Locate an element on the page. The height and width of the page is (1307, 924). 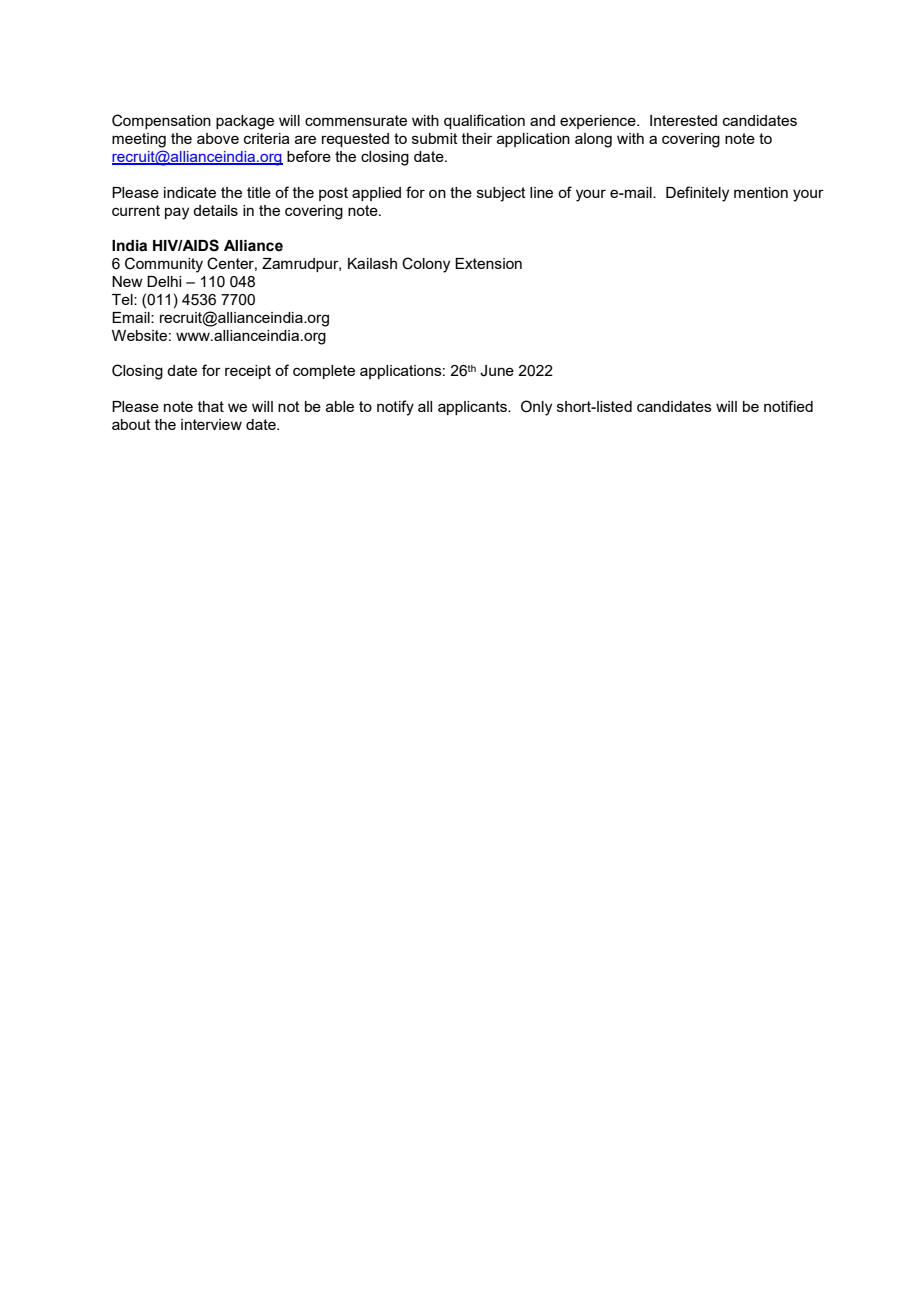
Interested is located at coordinates (683, 120).
